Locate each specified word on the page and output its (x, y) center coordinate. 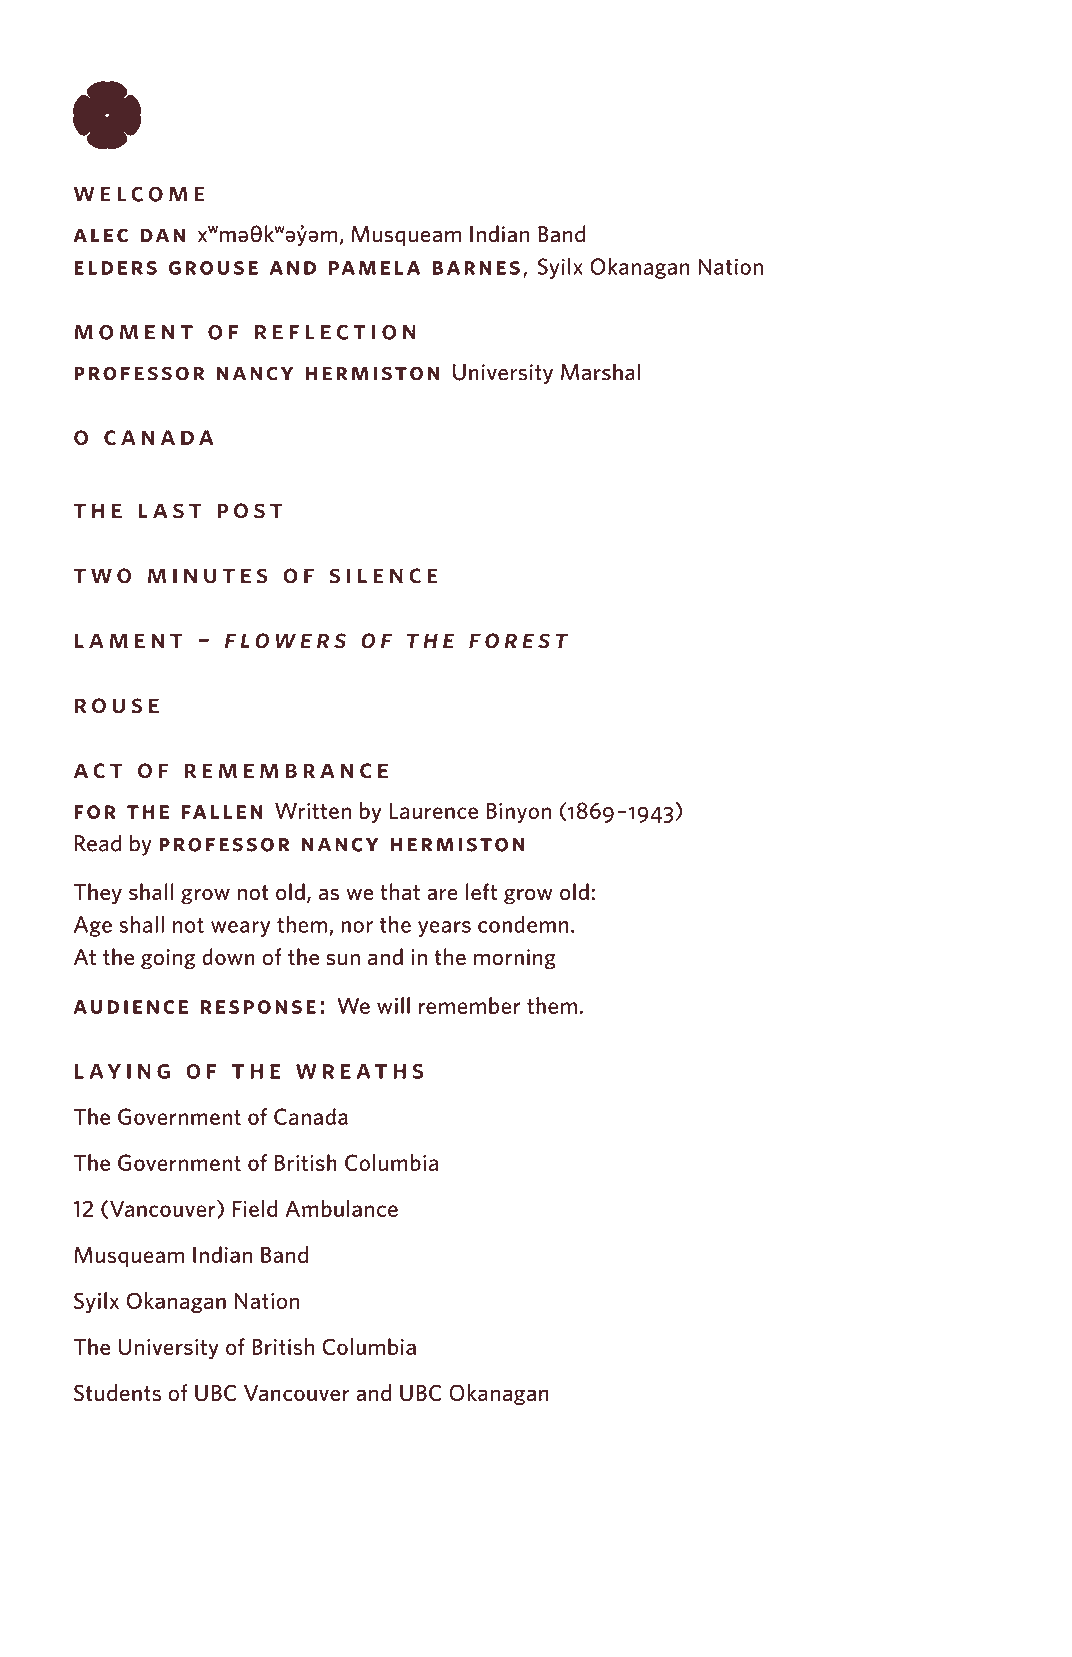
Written (313, 811)
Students (117, 1392)
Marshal (601, 372)
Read (98, 843)
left (481, 892)
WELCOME (139, 194)
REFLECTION (335, 332)
